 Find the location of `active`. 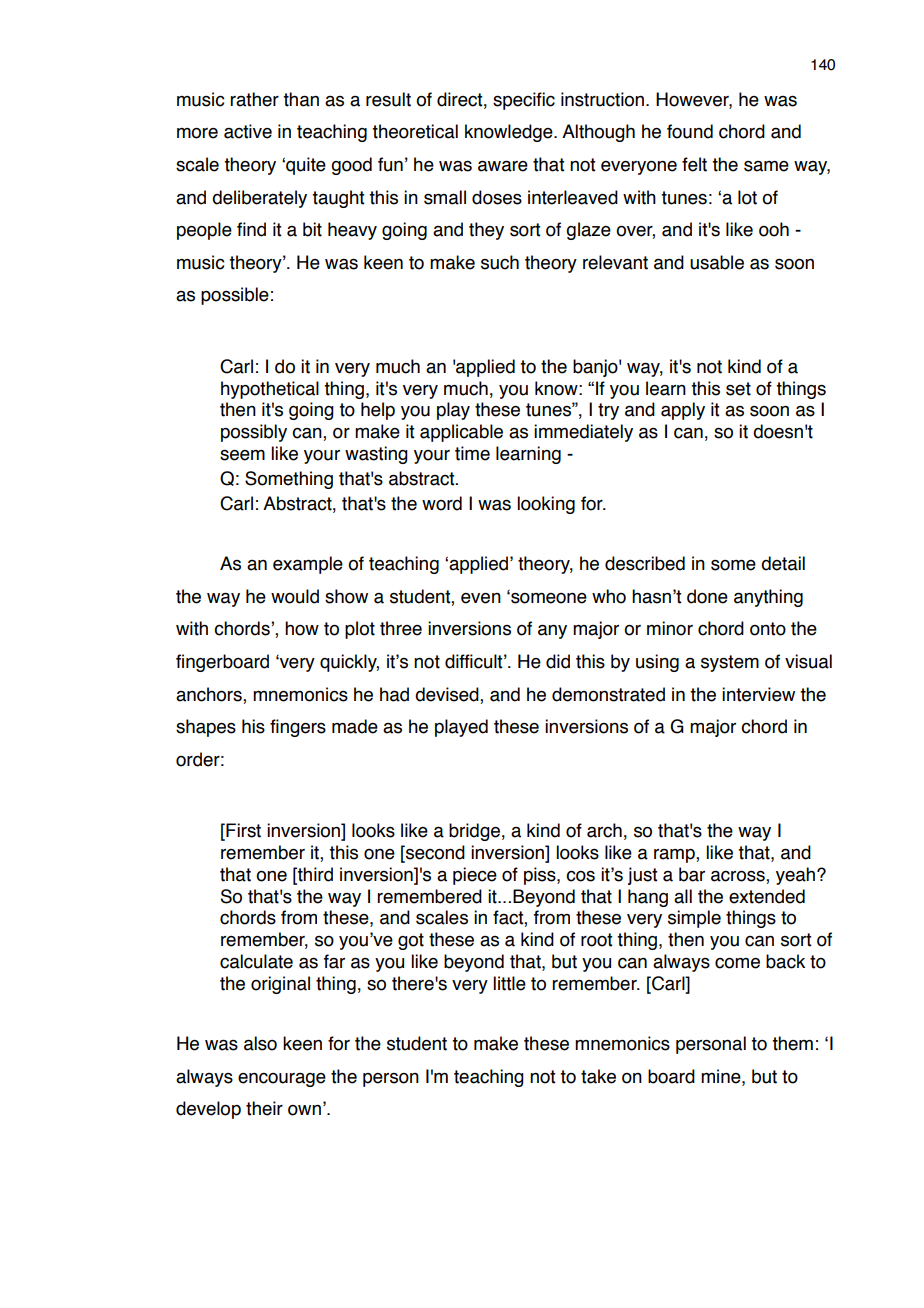

active is located at coordinates (248, 131).
